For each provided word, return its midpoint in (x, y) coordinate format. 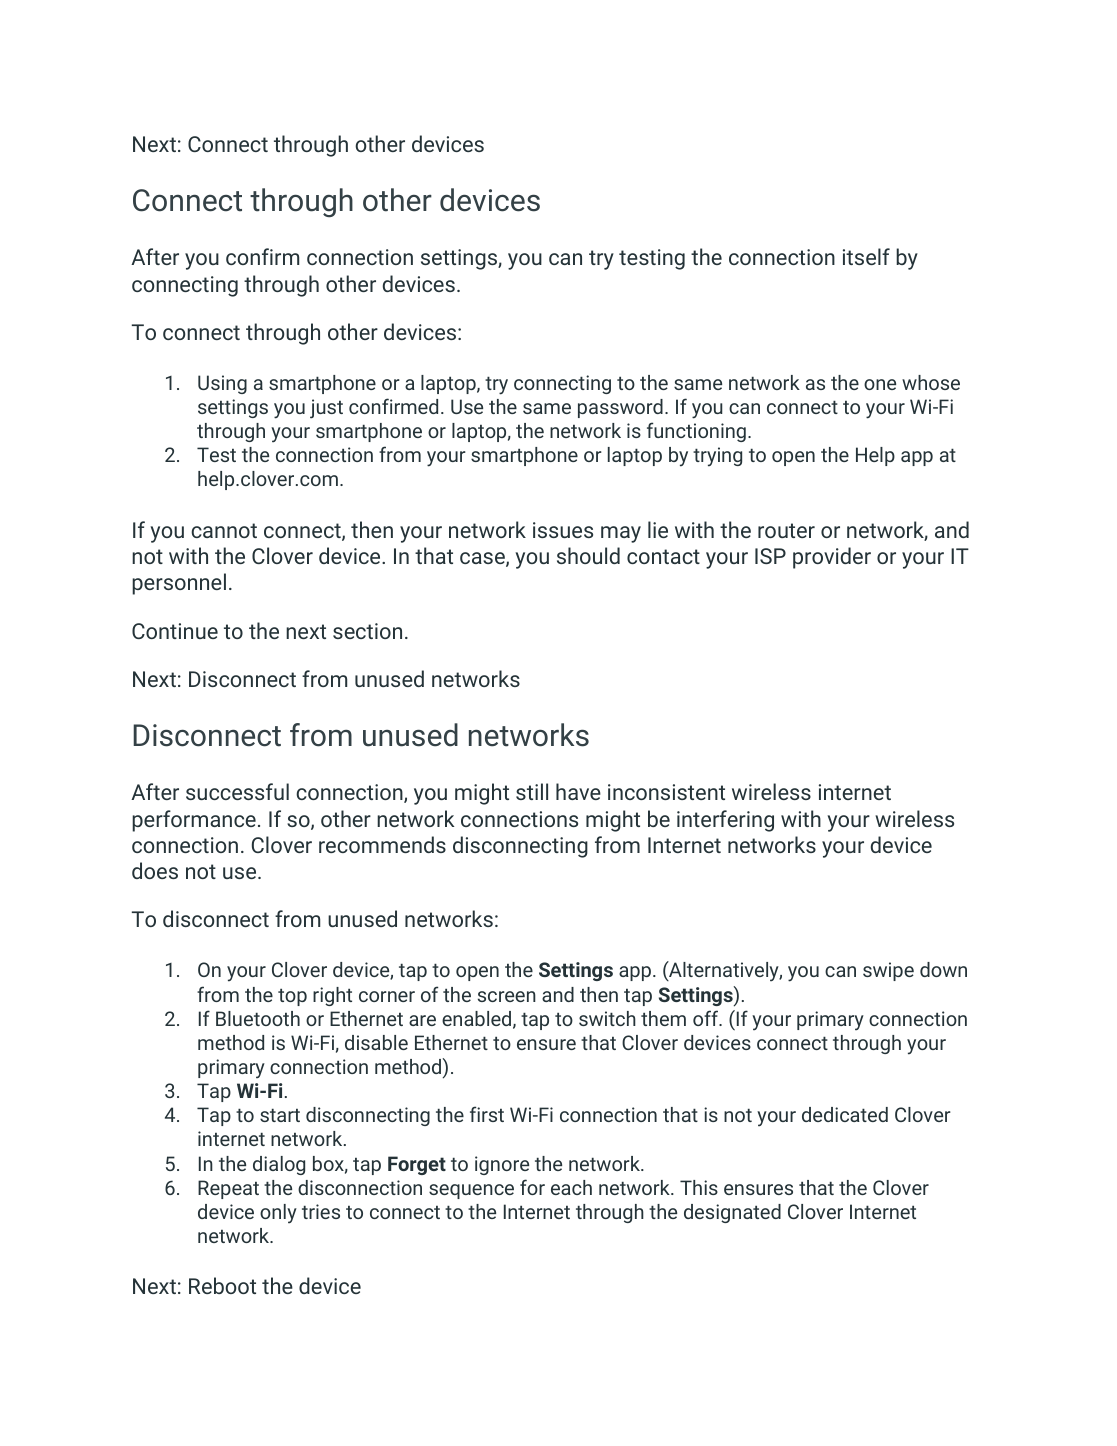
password (620, 408)
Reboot (222, 1285)
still (532, 791)
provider (832, 558)
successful (237, 791)
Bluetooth (258, 1018)
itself (866, 256)
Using (222, 384)
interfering (725, 821)
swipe (888, 971)
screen (507, 996)
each (571, 1187)
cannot (224, 530)
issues (563, 530)
